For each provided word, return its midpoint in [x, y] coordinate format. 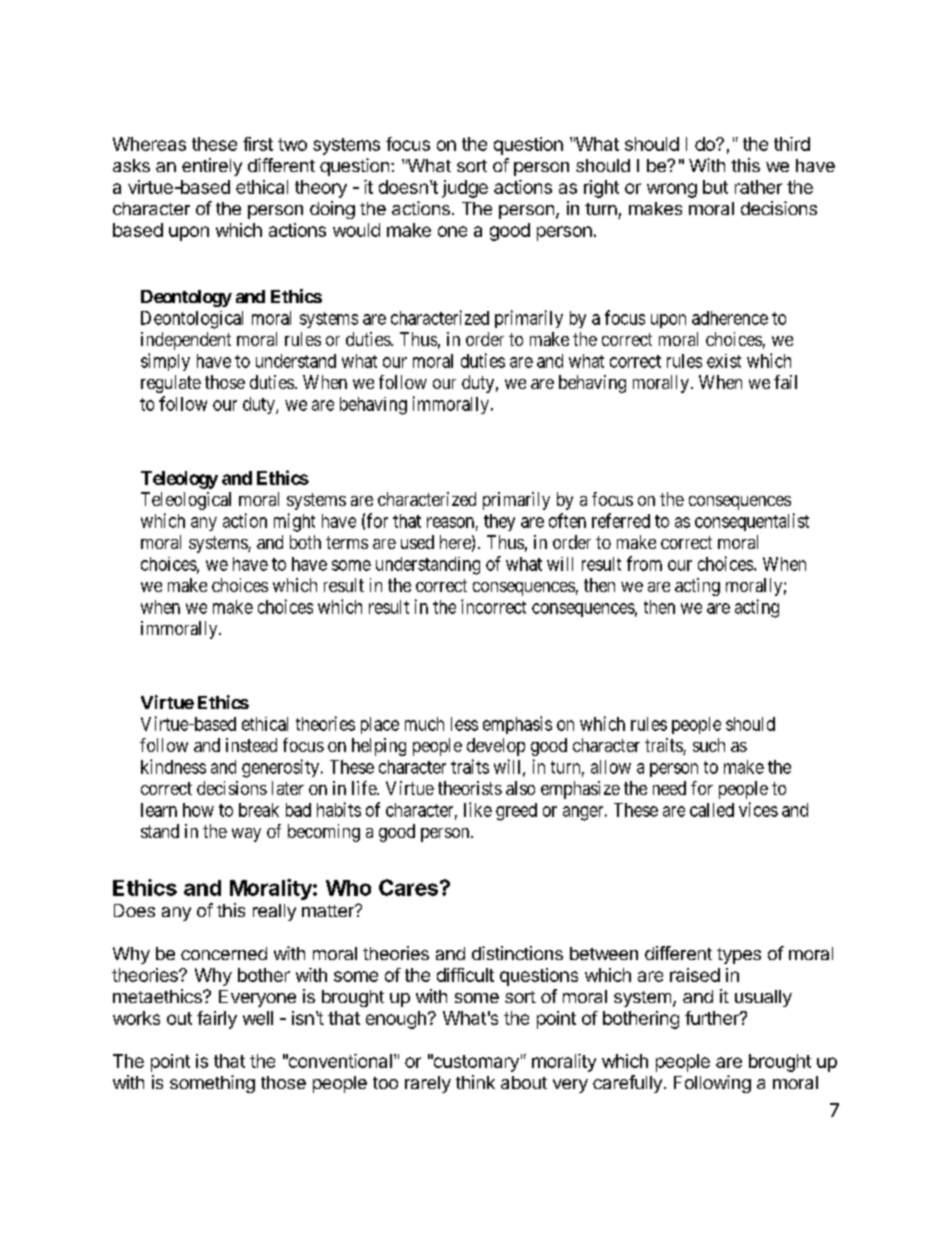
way [246, 835]
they [499, 522]
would [356, 230]
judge [465, 189]
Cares [408, 887]
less [464, 724]
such [709, 745]
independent [186, 341]
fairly [217, 1020]
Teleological [186, 501]
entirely [212, 167]
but [715, 187]
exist [724, 361]
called [712, 810]
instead [251, 745]
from [644, 563]
